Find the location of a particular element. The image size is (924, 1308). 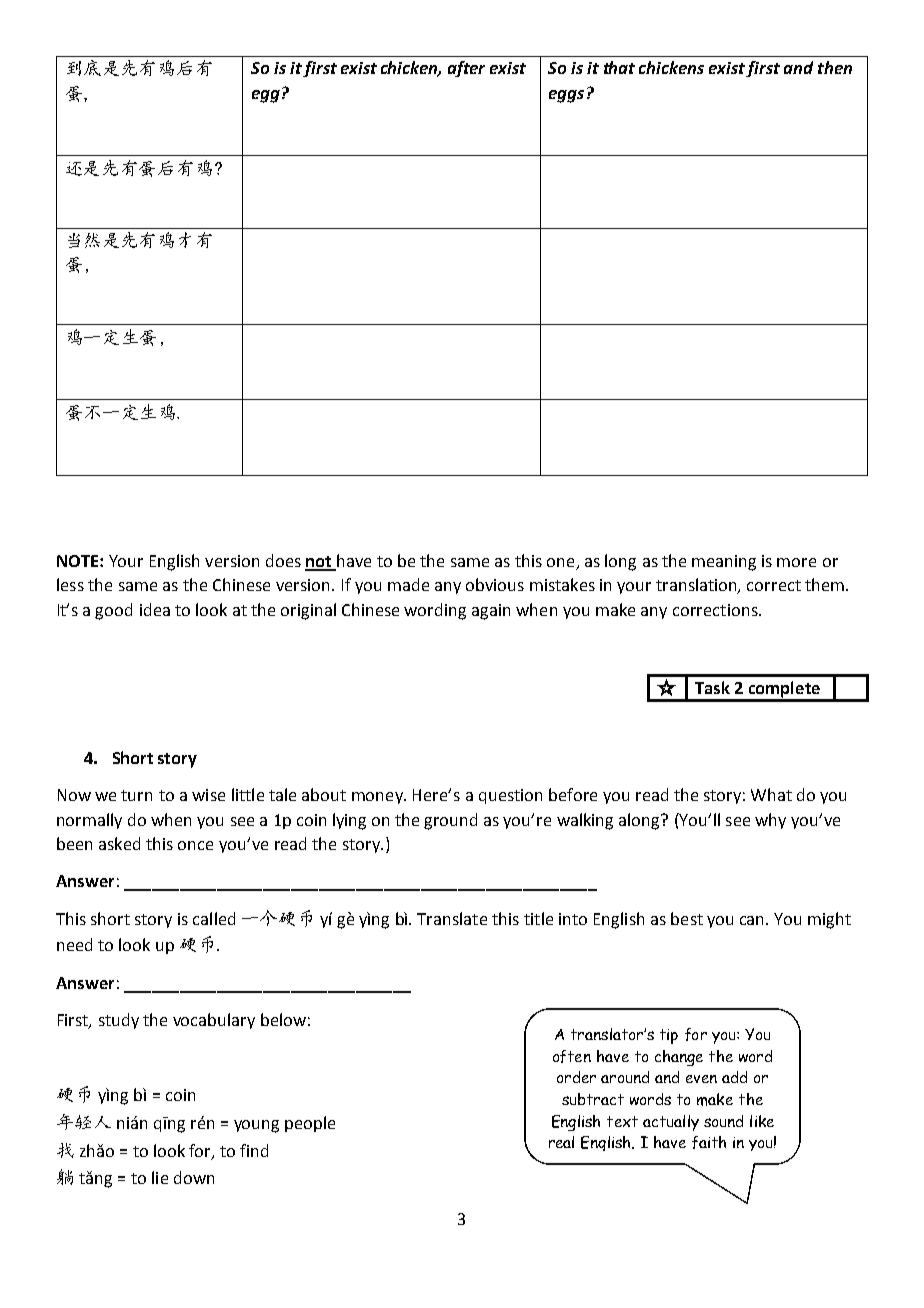

Task is located at coordinates (712, 687).
